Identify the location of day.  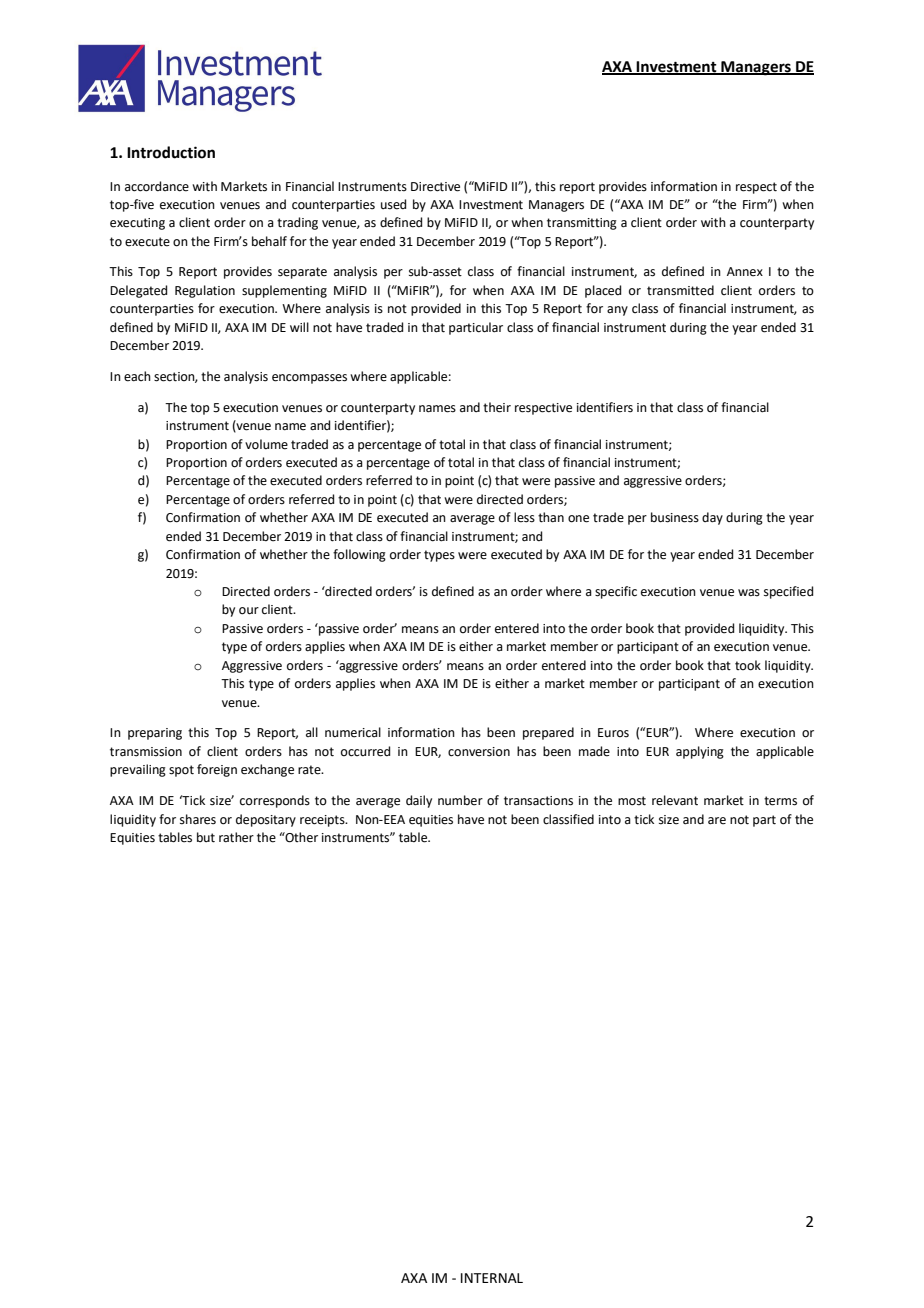
(712, 518).
